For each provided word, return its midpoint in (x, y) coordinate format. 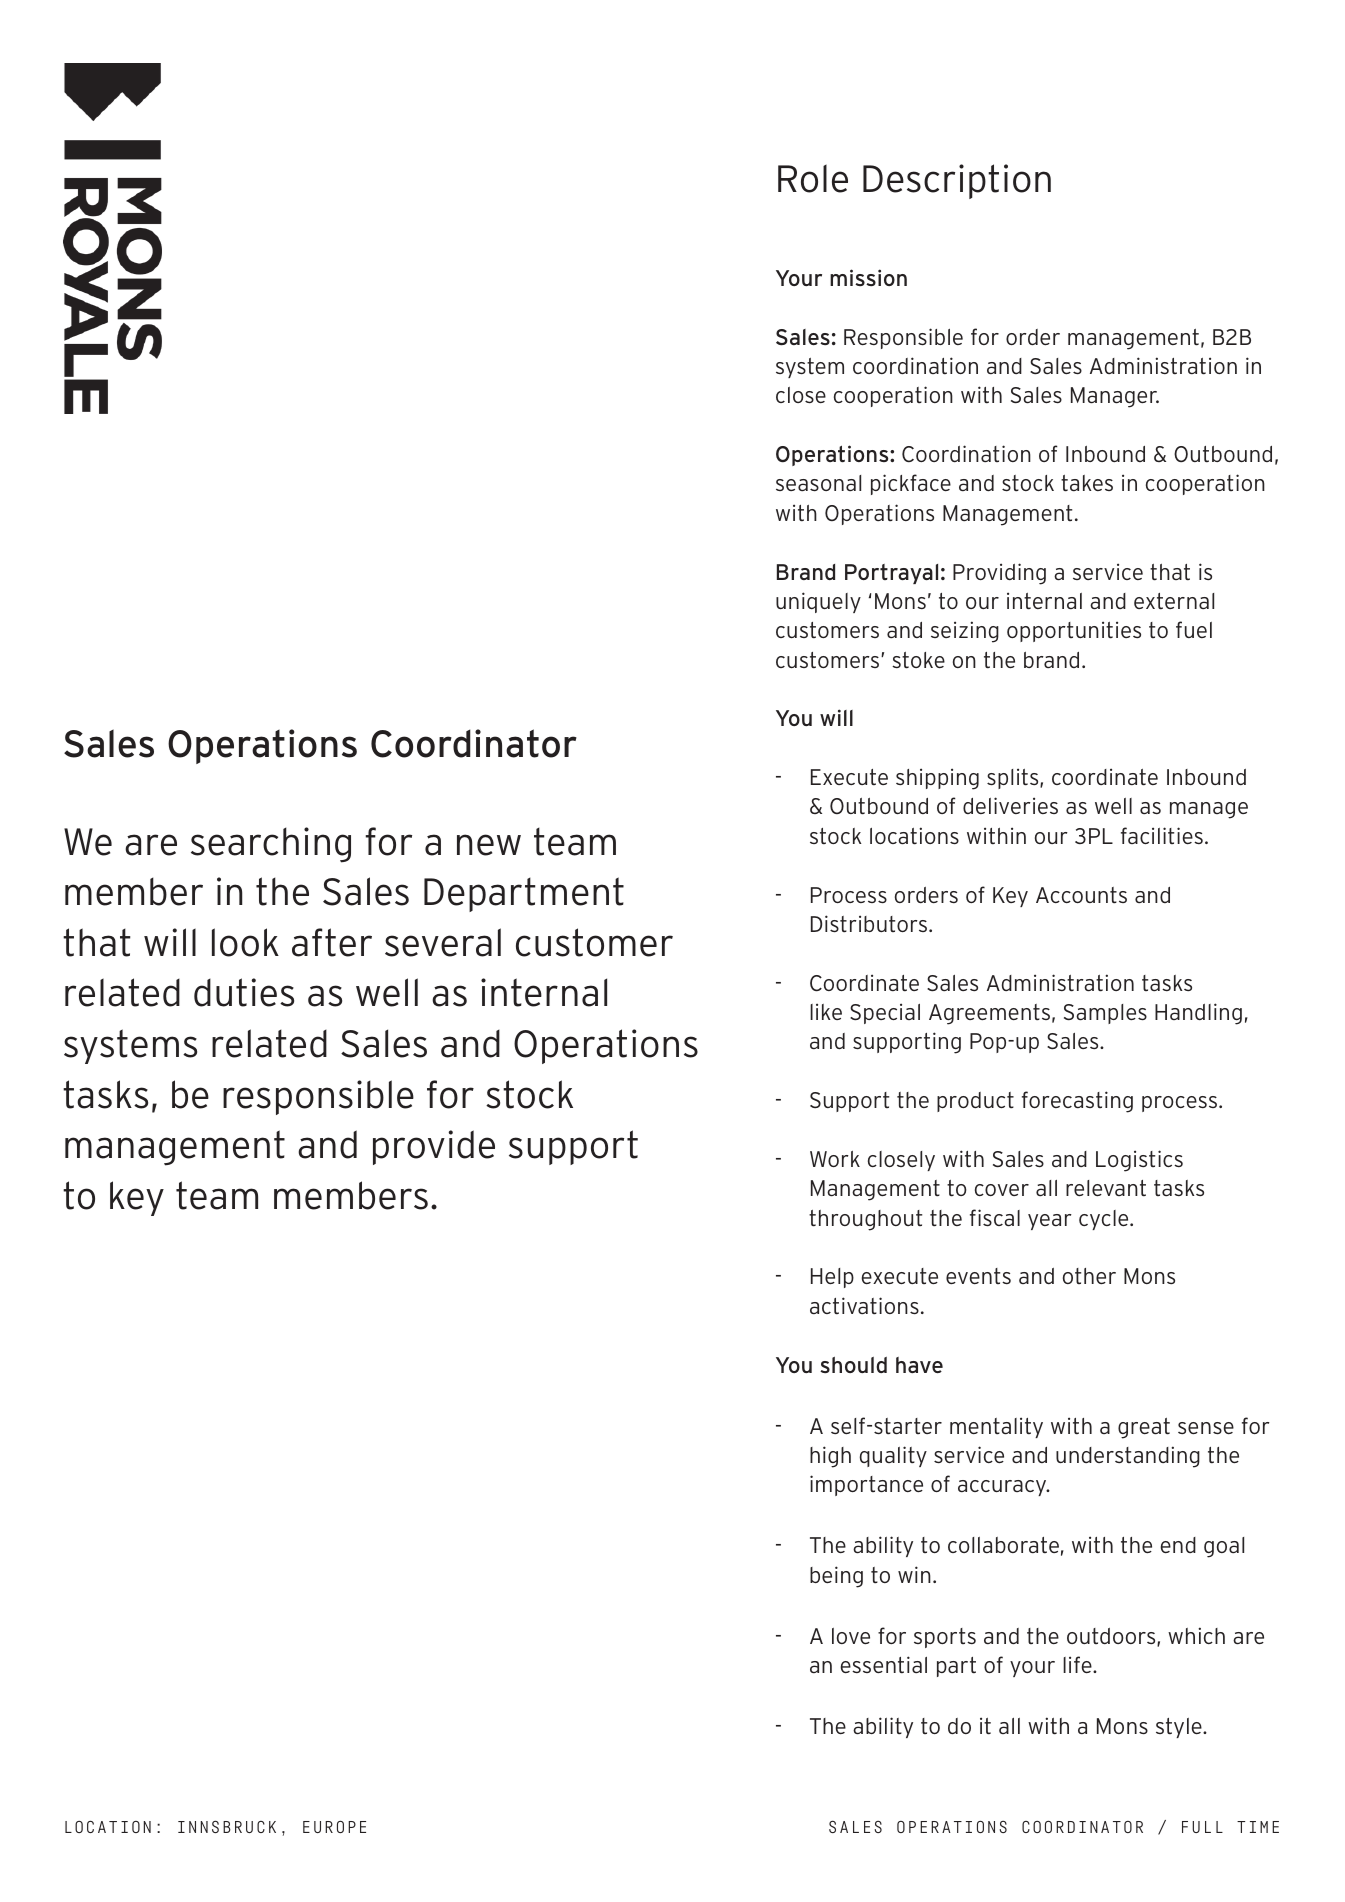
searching (271, 845)
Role (813, 178)
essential (884, 1664)
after (332, 942)
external (1174, 601)
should (853, 1365)
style (1180, 1728)
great (1144, 1428)
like (826, 1011)
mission (868, 277)
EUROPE (334, 1827)
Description (957, 181)
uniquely (818, 602)
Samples (1105, 1014)
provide (434, 1147)
